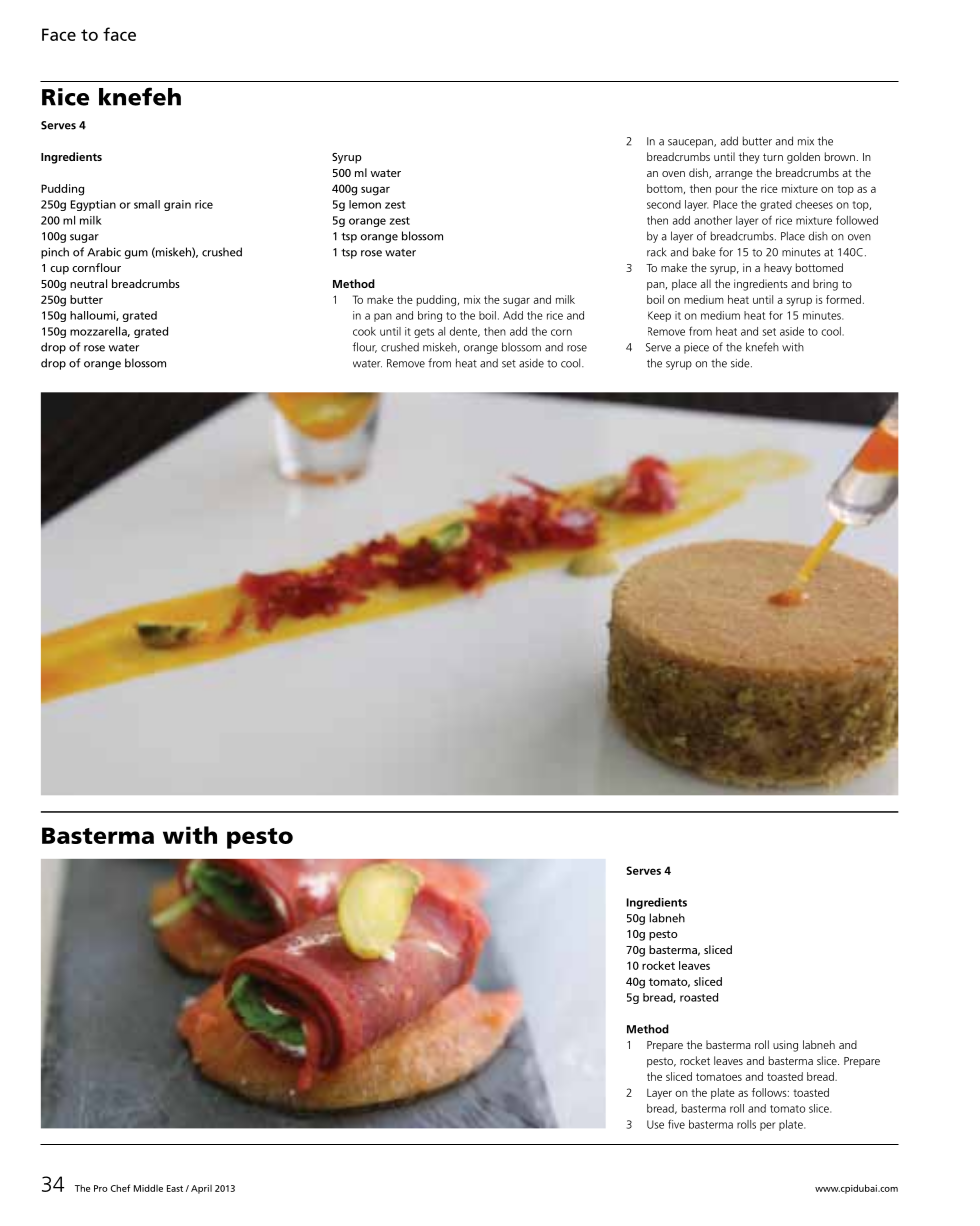 This page has width=980, height=1226. What do you see at coordinates (148, 1188) in the page?
I see `Middle` at bounding box center [148, 1188].
